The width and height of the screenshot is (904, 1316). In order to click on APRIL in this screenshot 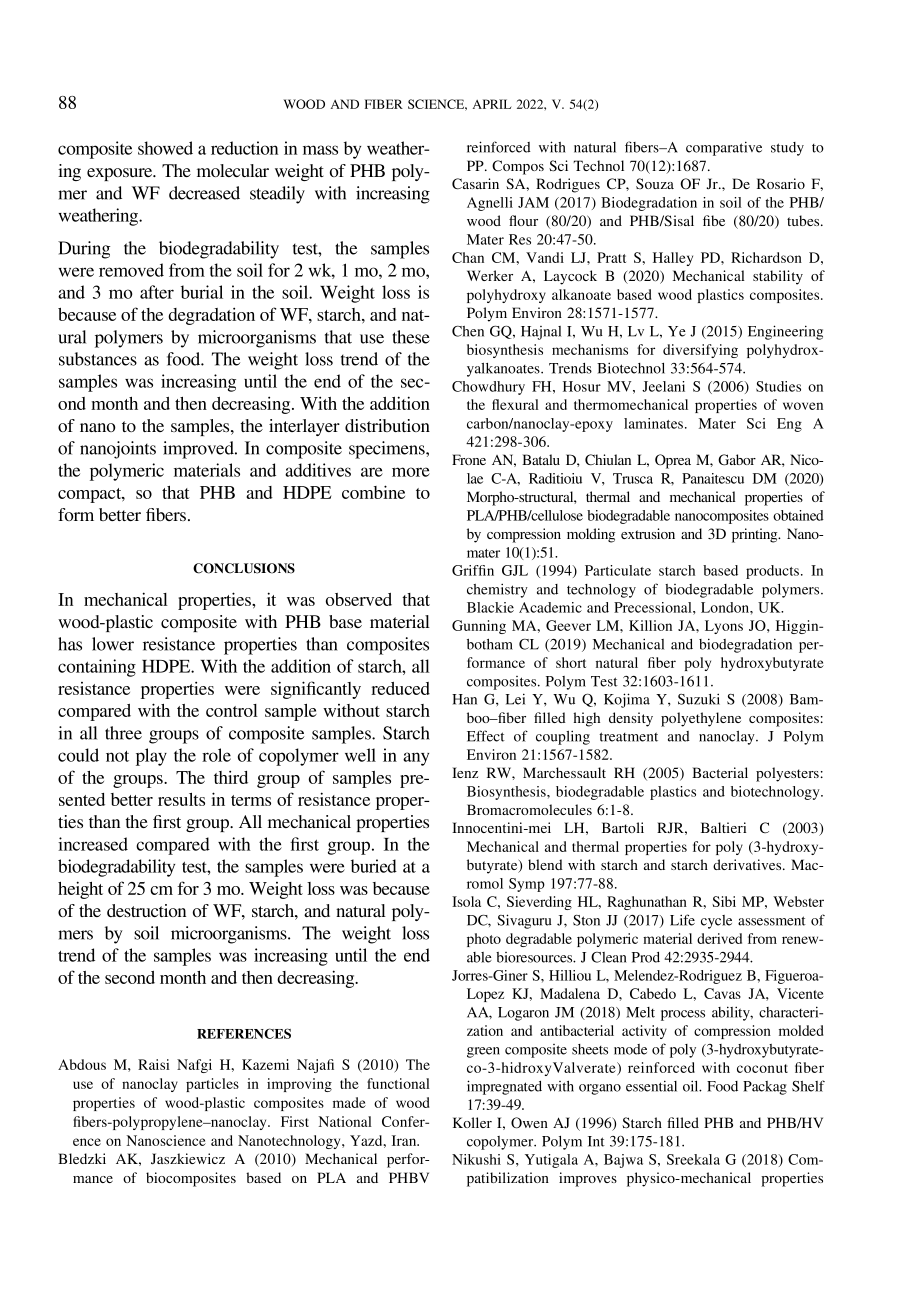, I will do `click(492, 104)`.
